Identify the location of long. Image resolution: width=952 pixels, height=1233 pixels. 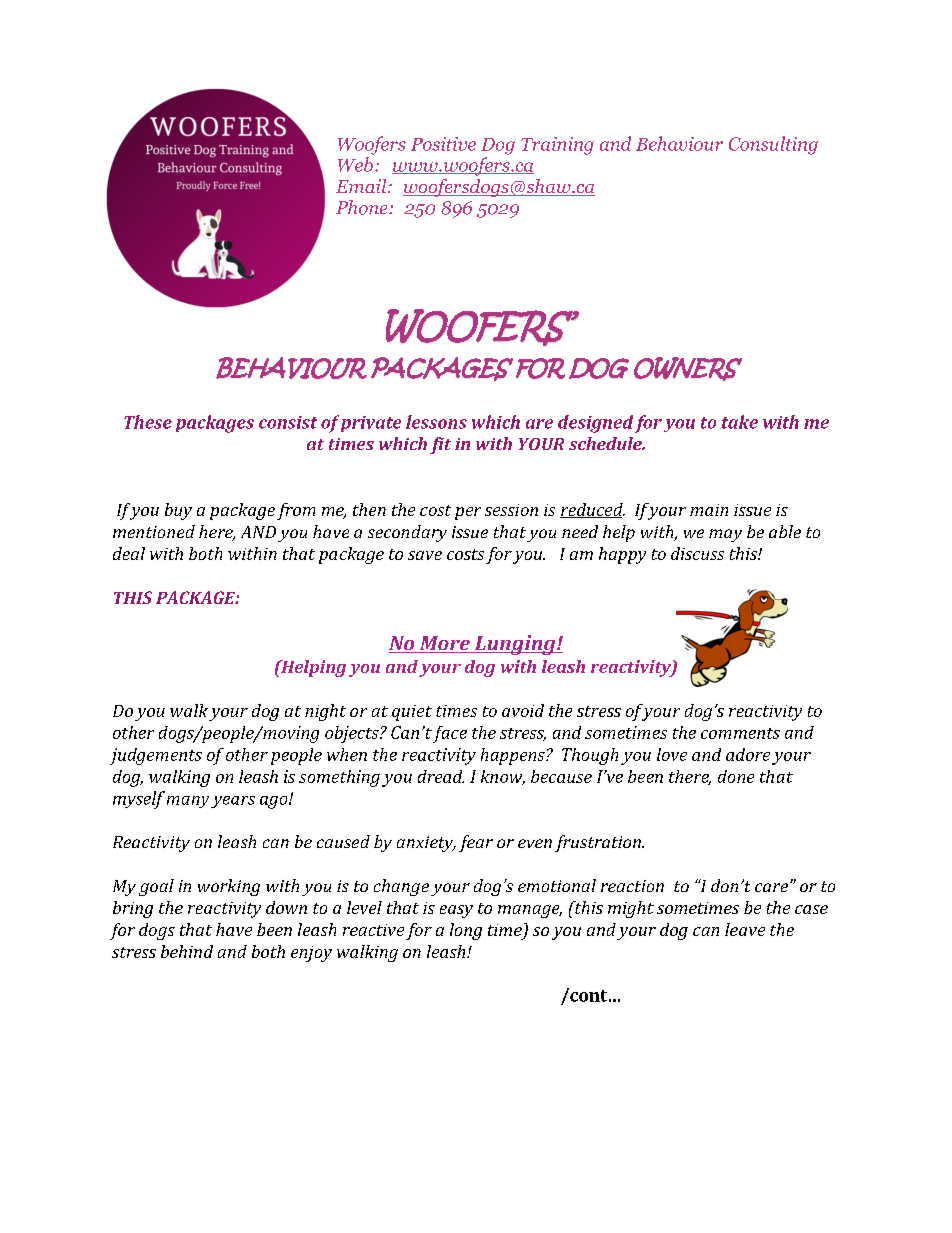
(466, 931).
